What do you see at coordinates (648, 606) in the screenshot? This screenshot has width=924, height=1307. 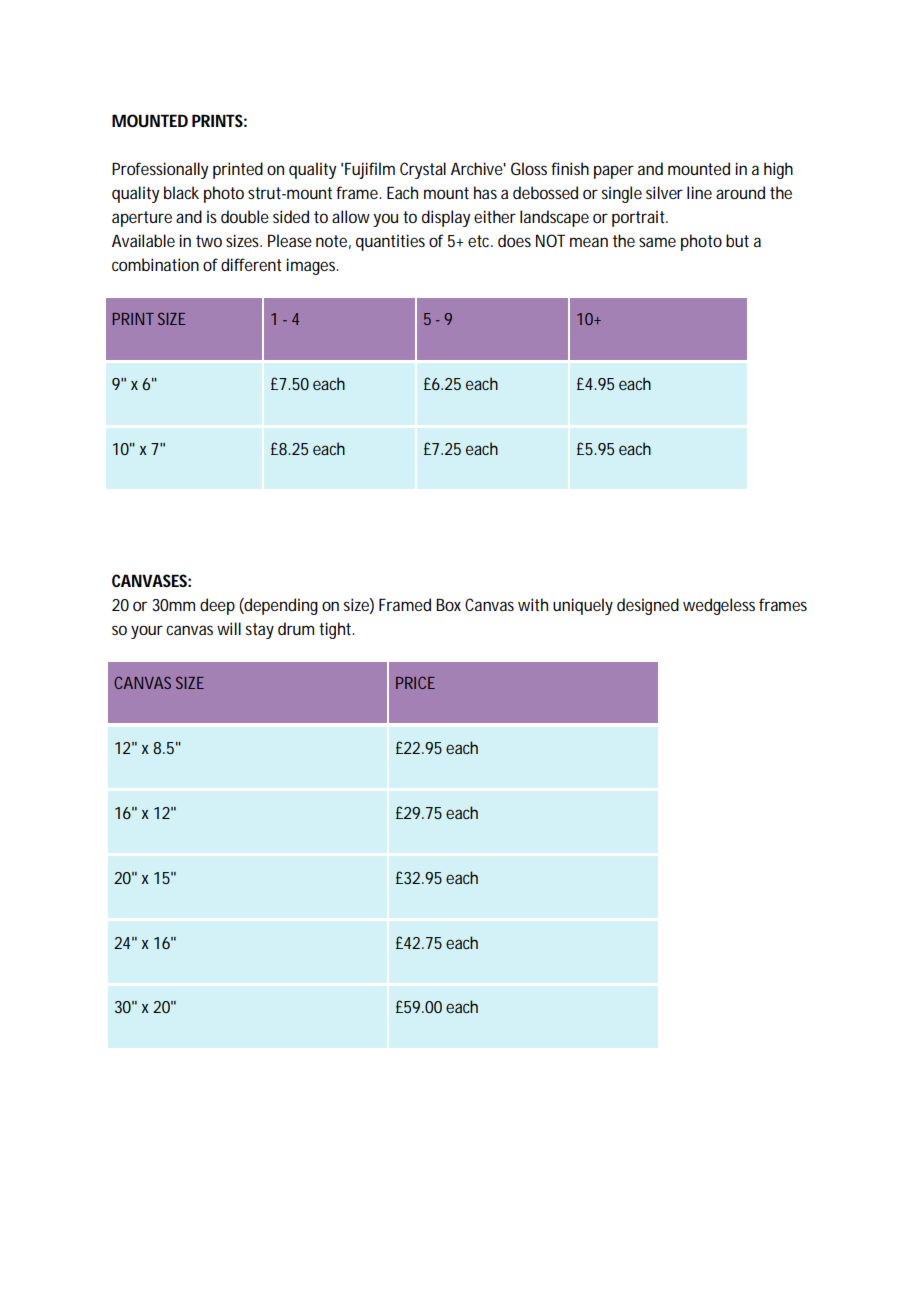 I see `designed` at bounding box center [648, 606].
